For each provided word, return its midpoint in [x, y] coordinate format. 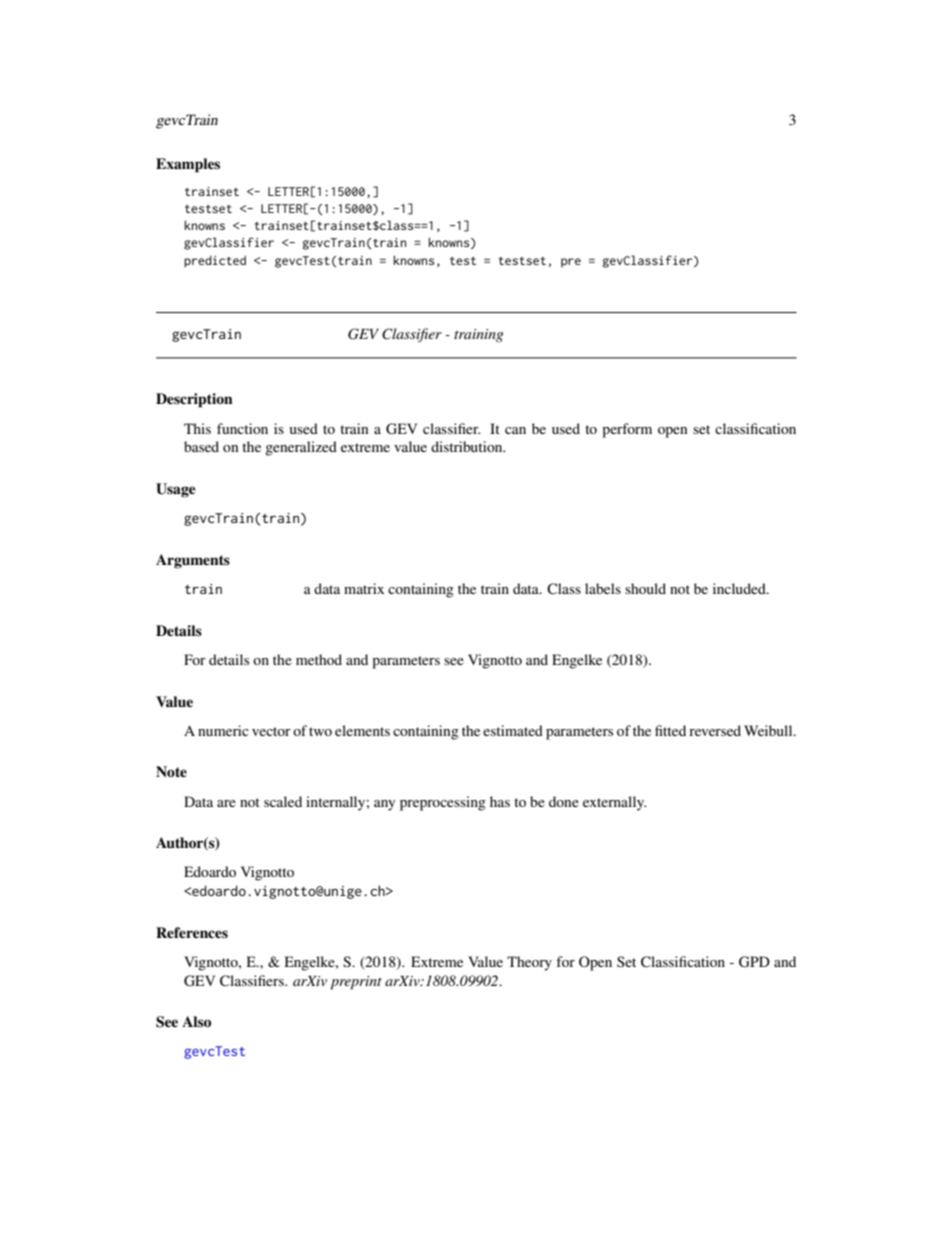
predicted [215, 261]
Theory [529, 963]
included [740, 588]
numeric [223, 730]
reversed [715, 730]
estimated [513, 730]
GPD [754, 962]
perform [627, 430]
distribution [468, 446]
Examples [188, 165]
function [242, 428]
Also [196, 1021]
